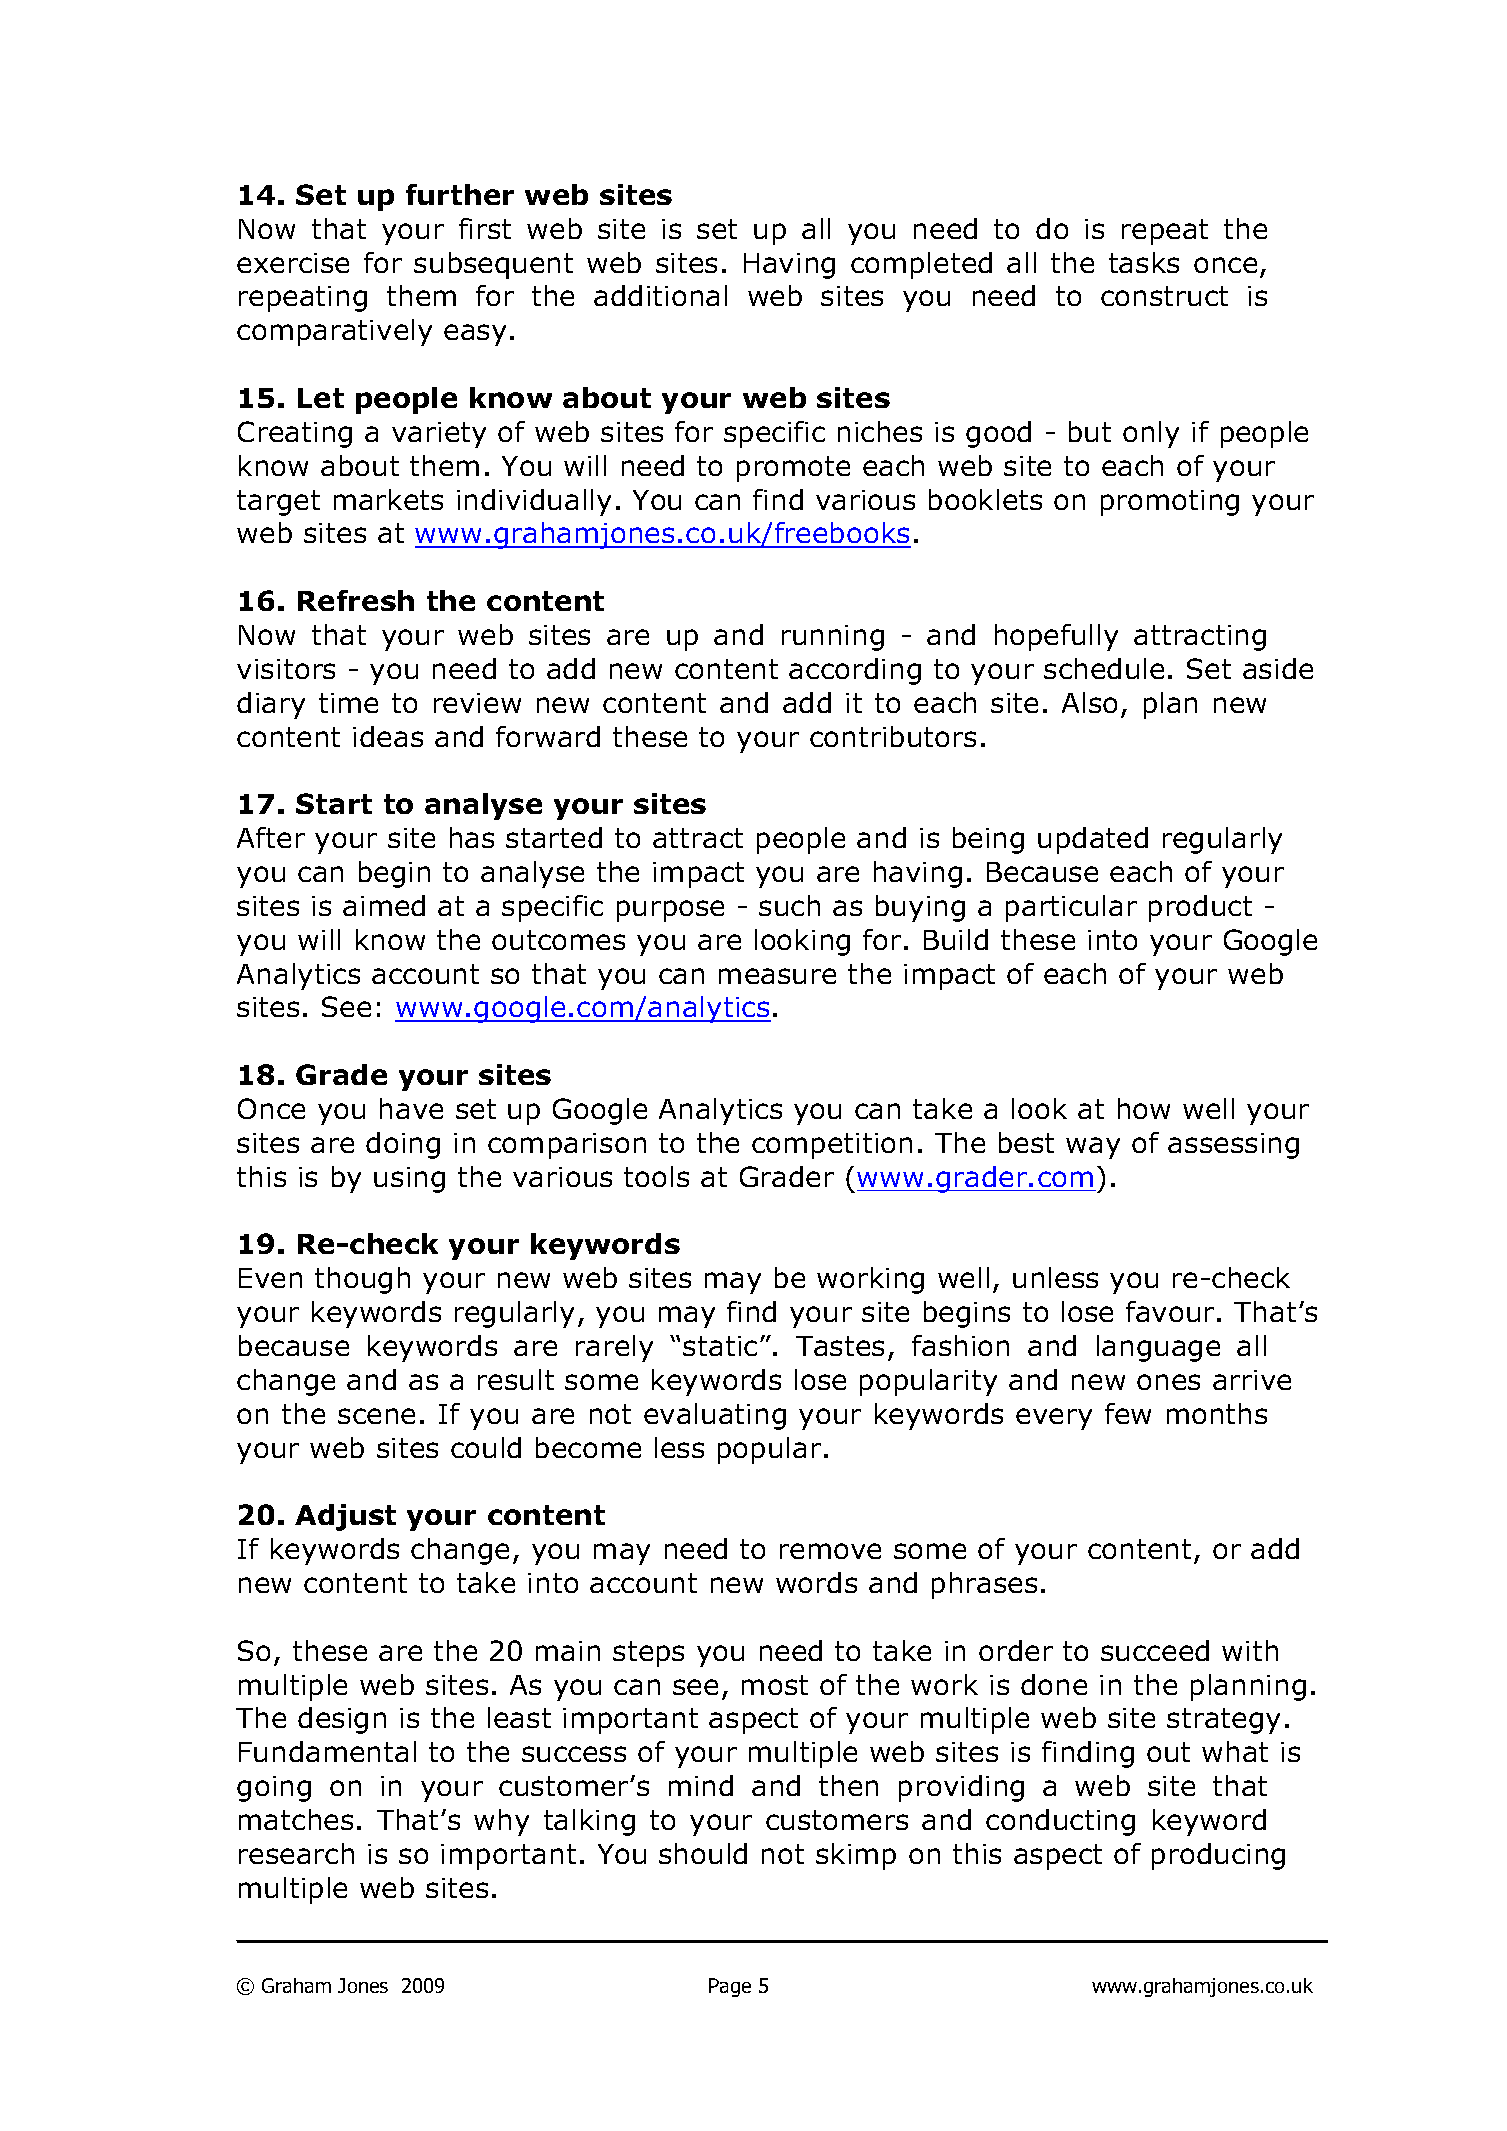 The image size is (1507, 2131). What do you see at coordinates (411, 1108) in the screenshot?
I see `have` at bounding box center [411, 1108].
